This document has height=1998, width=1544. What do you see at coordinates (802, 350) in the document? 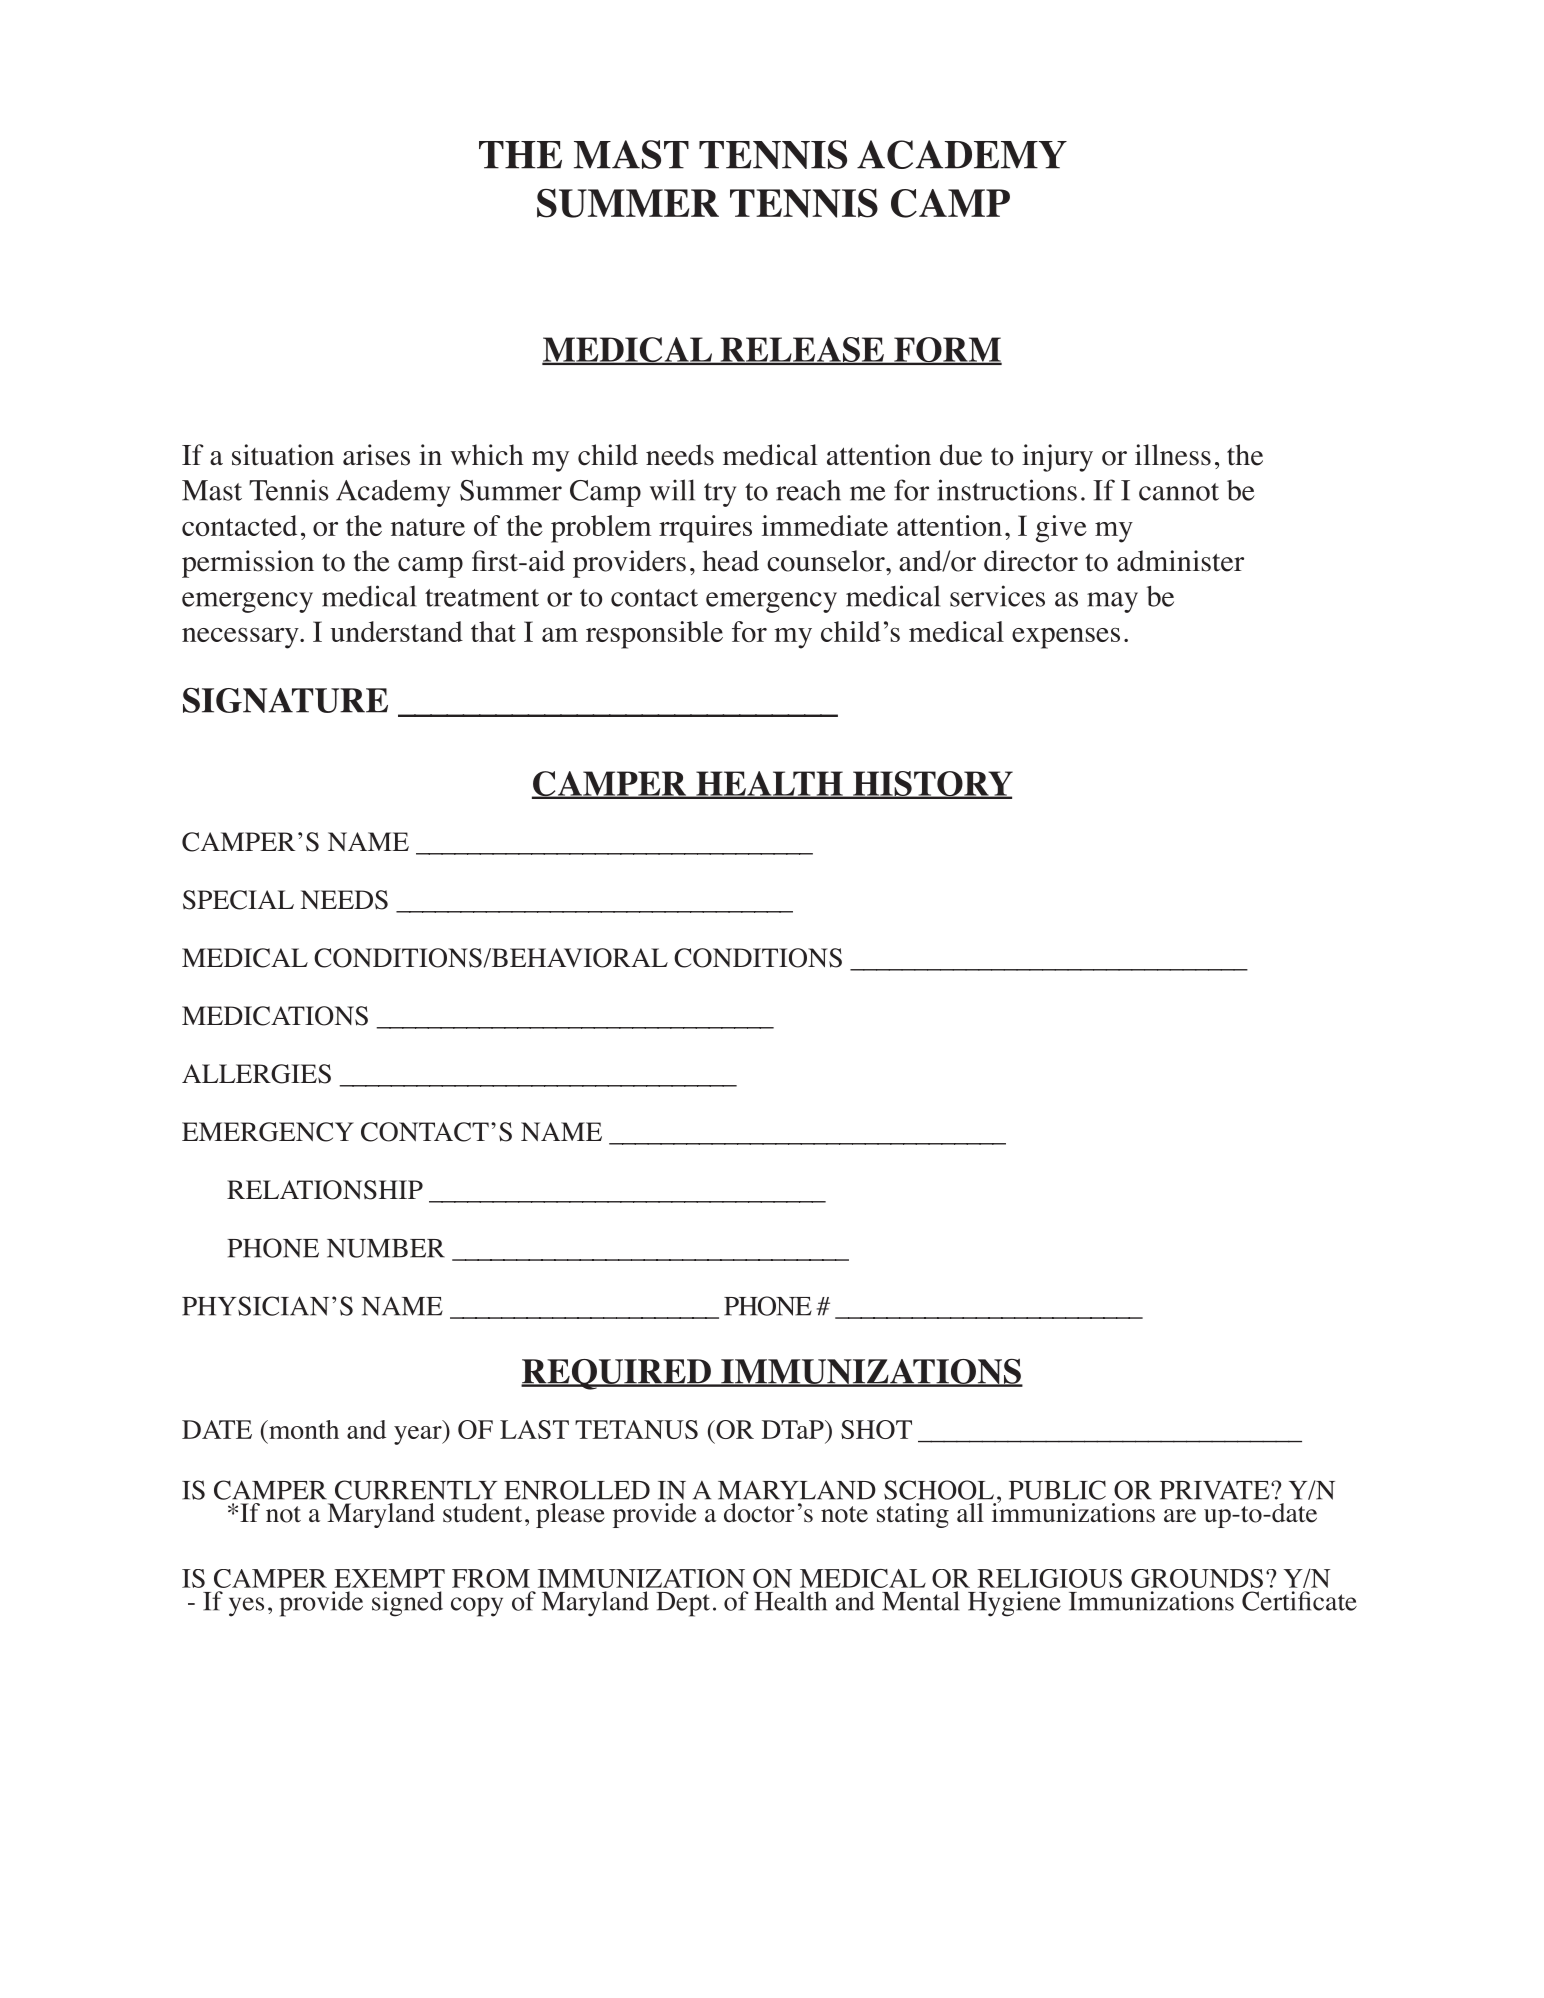
I see `RELEASE` at bounding box center [802, 350].
